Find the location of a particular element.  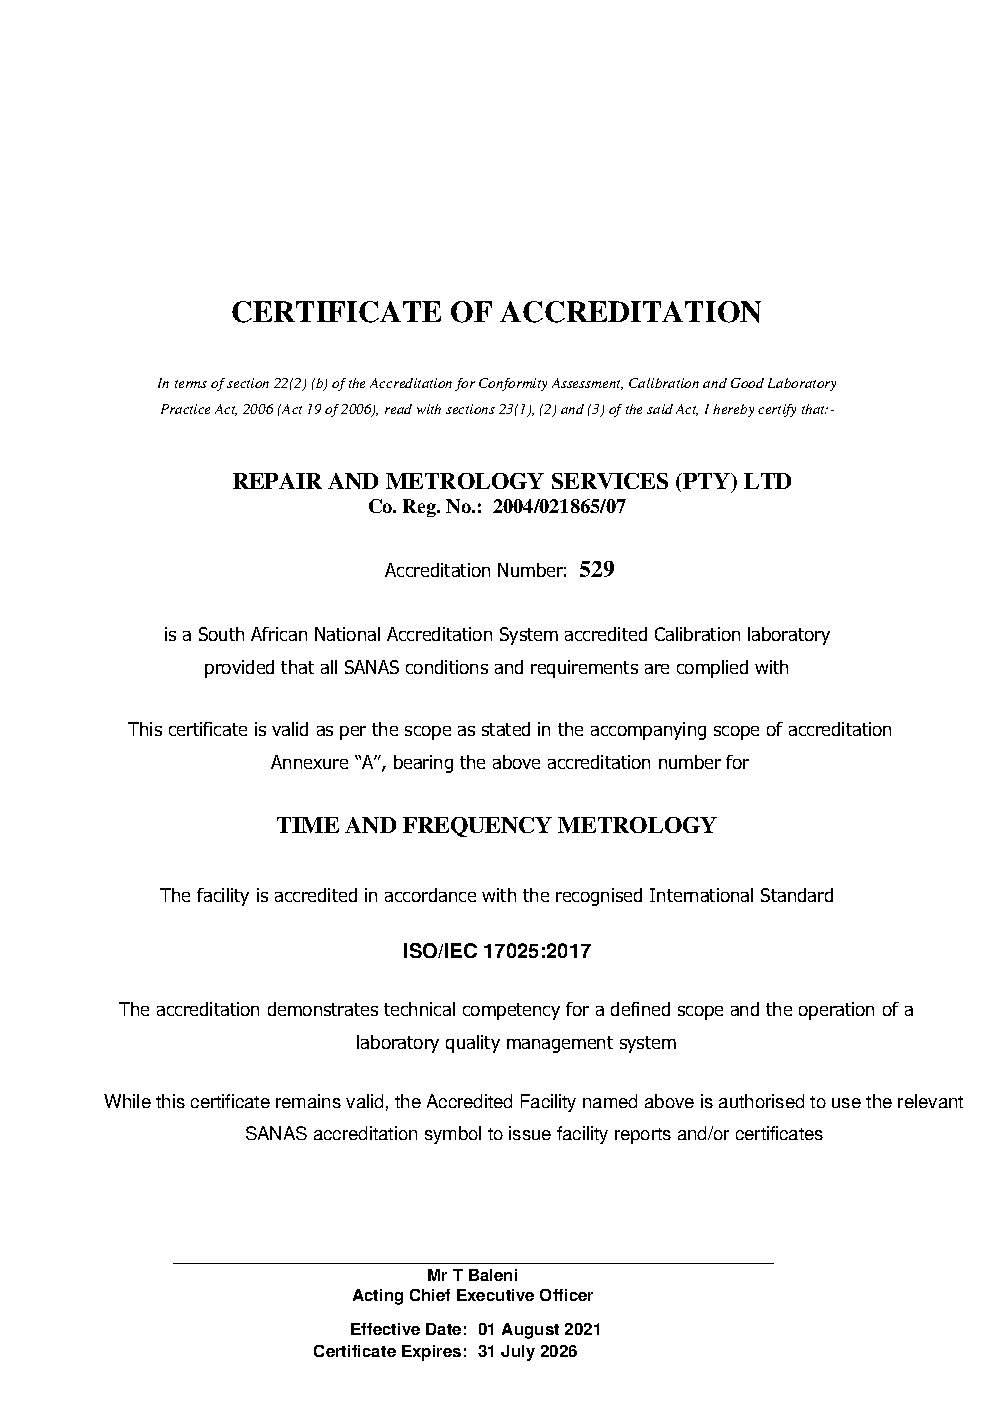

Conformity is located at coordinates (513, 384).
